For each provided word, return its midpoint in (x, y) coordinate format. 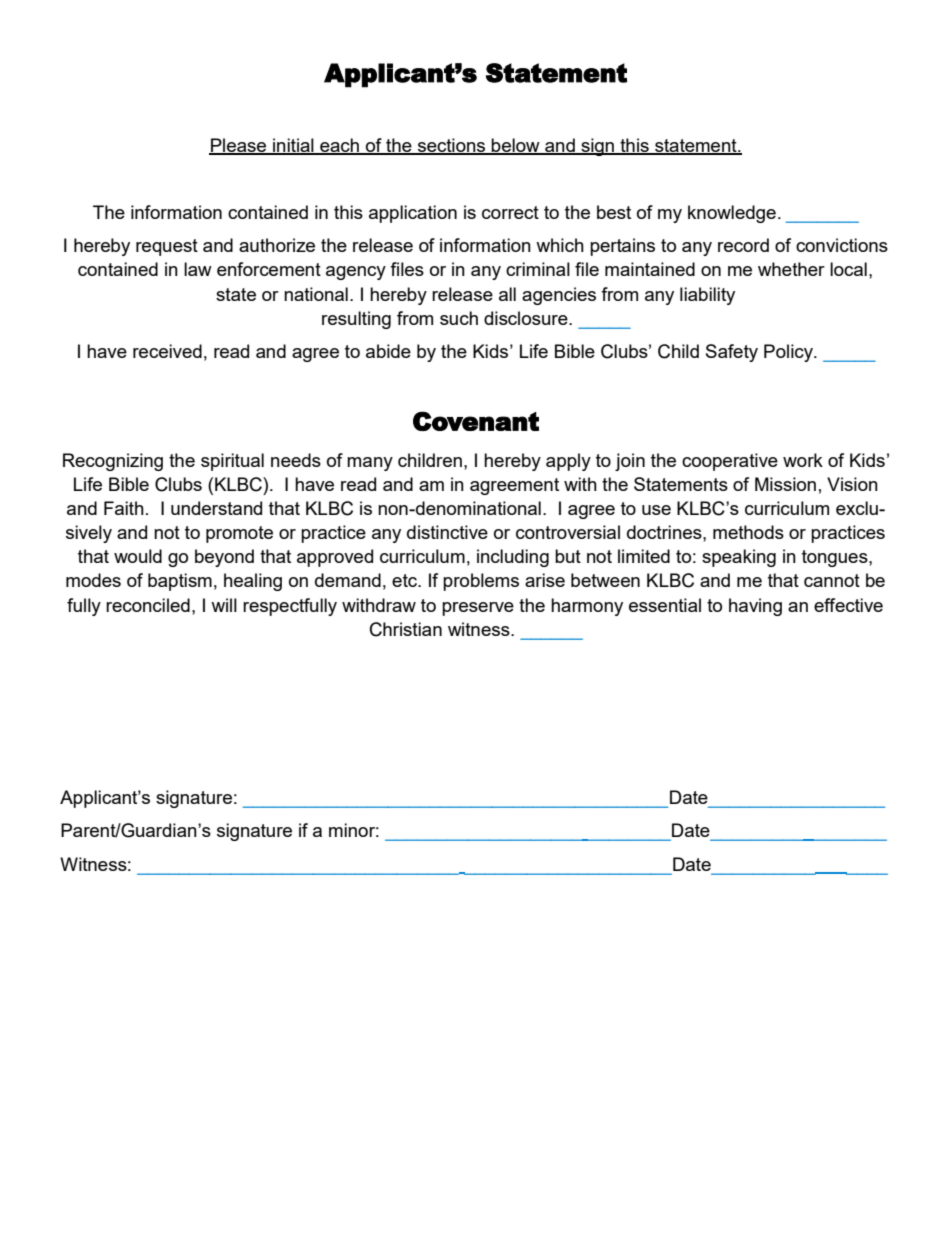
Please (239, 146)
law (198, 269)
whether (791, 269)
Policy (789, 353)
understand (216, 508)
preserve (478, 609)
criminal (538, 269)
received (167, 351)
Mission (785, 484)
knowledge (732, 214)
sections (452, 146)
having (755, 607)
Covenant (476, 421)
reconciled (148, 605)
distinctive (447, 532)
